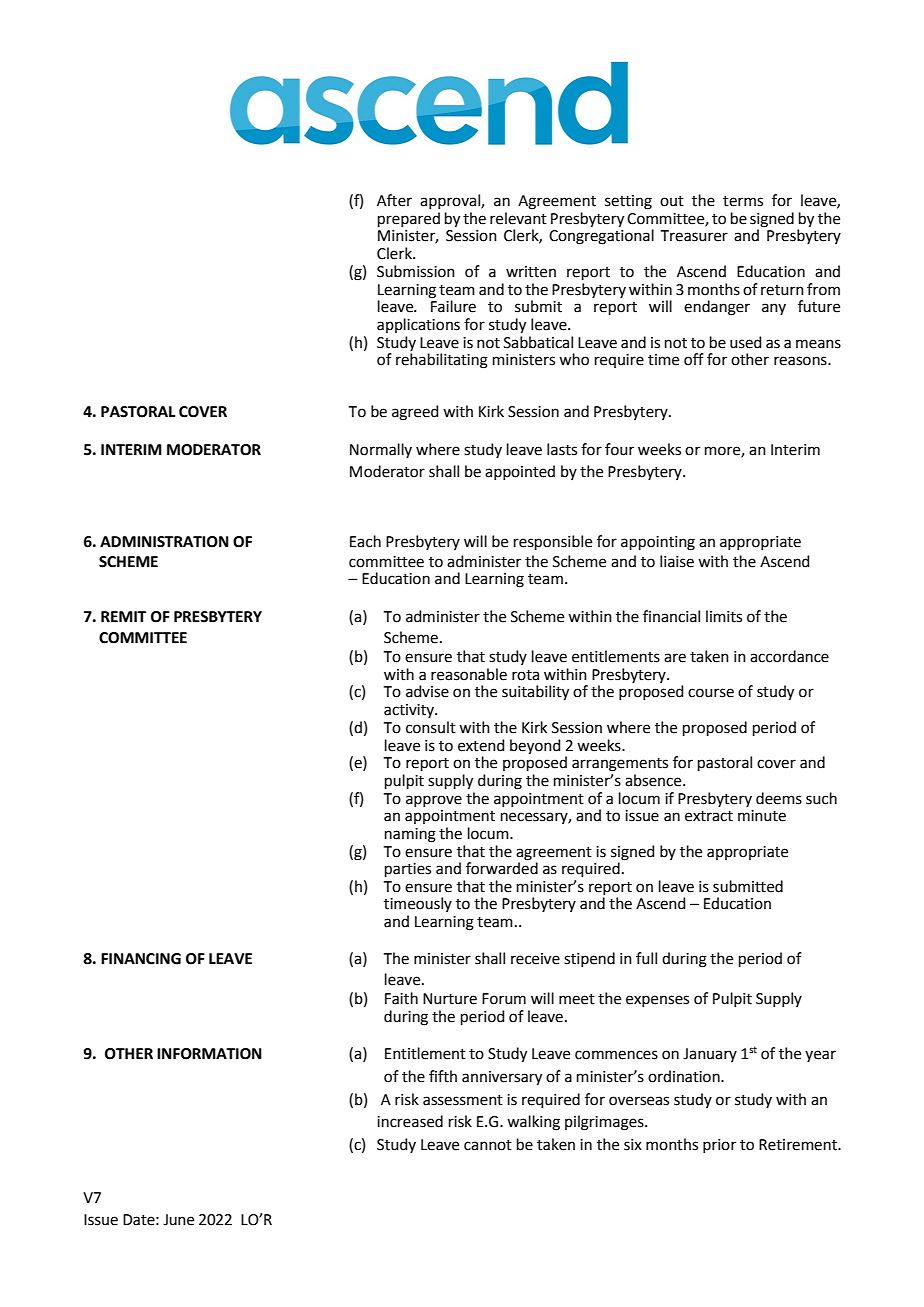  What do you see at coordinates (178, 1220) in the document?
I see `June` at bounding box center [178, 1220].
